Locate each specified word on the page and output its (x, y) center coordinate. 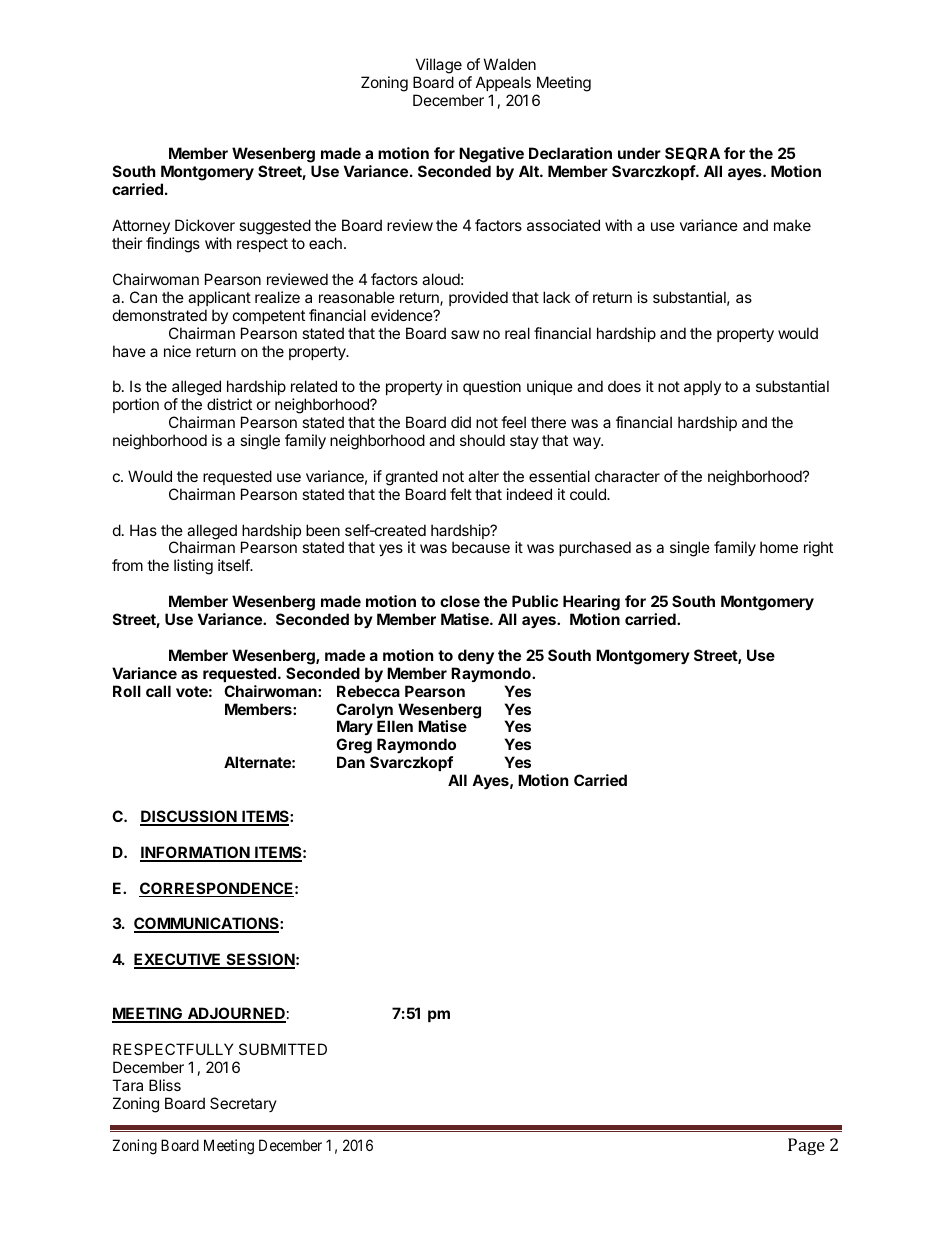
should (482, 440)
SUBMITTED (283, 1049)
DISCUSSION (189, 817)
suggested (275, 227)
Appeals (503, 83)
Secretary (243, 1104)
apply (702, 387)
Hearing (591, 603)
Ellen (395, 726)
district (229, 404)
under (639, 153)
